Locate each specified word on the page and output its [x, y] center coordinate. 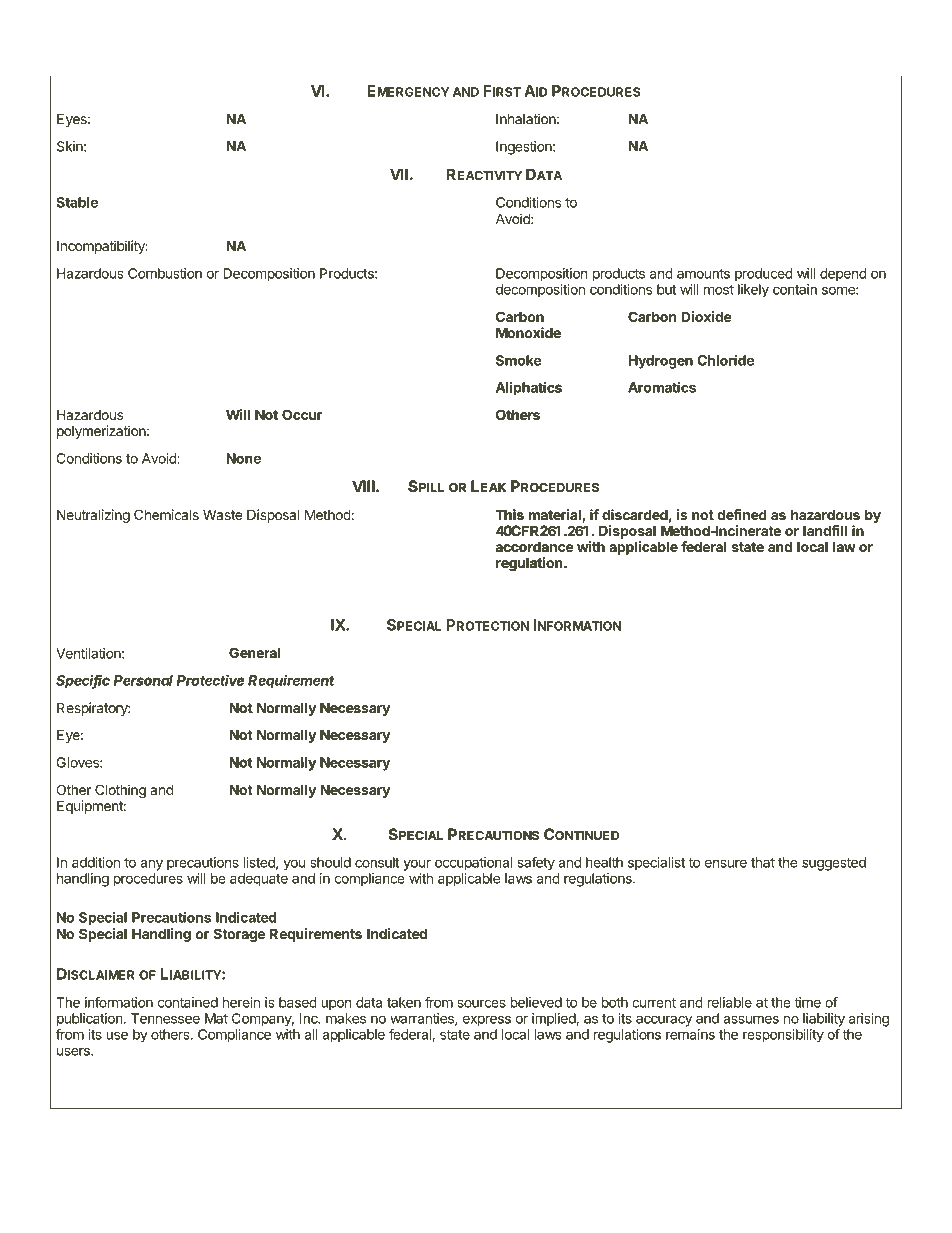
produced [764, 275]
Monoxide [528, 332]
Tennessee [165, 1018]
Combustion [165, 273]
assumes [751, 1019]
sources [482, 1003]
